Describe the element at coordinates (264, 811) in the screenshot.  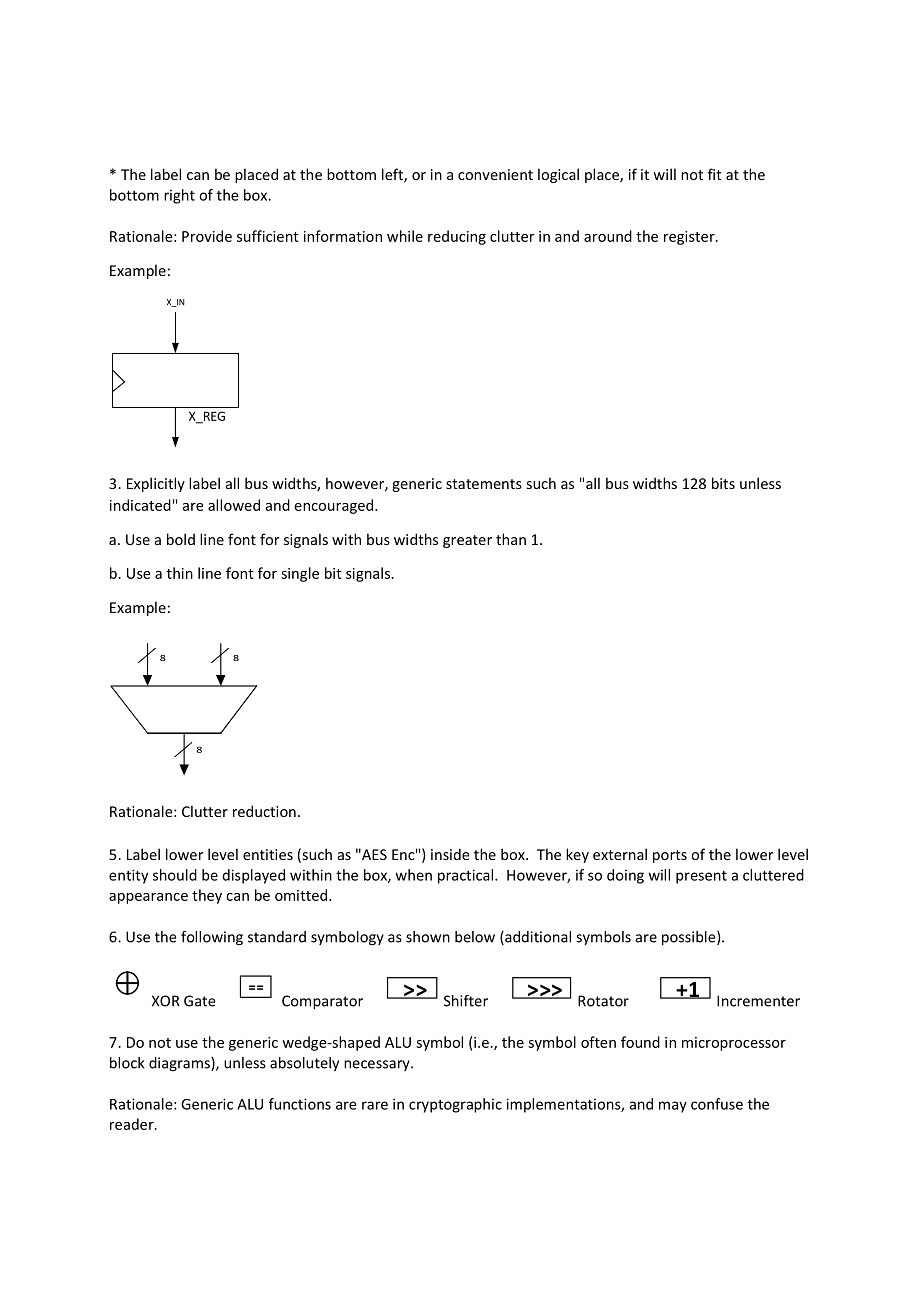
I see `reduction` at that location.
